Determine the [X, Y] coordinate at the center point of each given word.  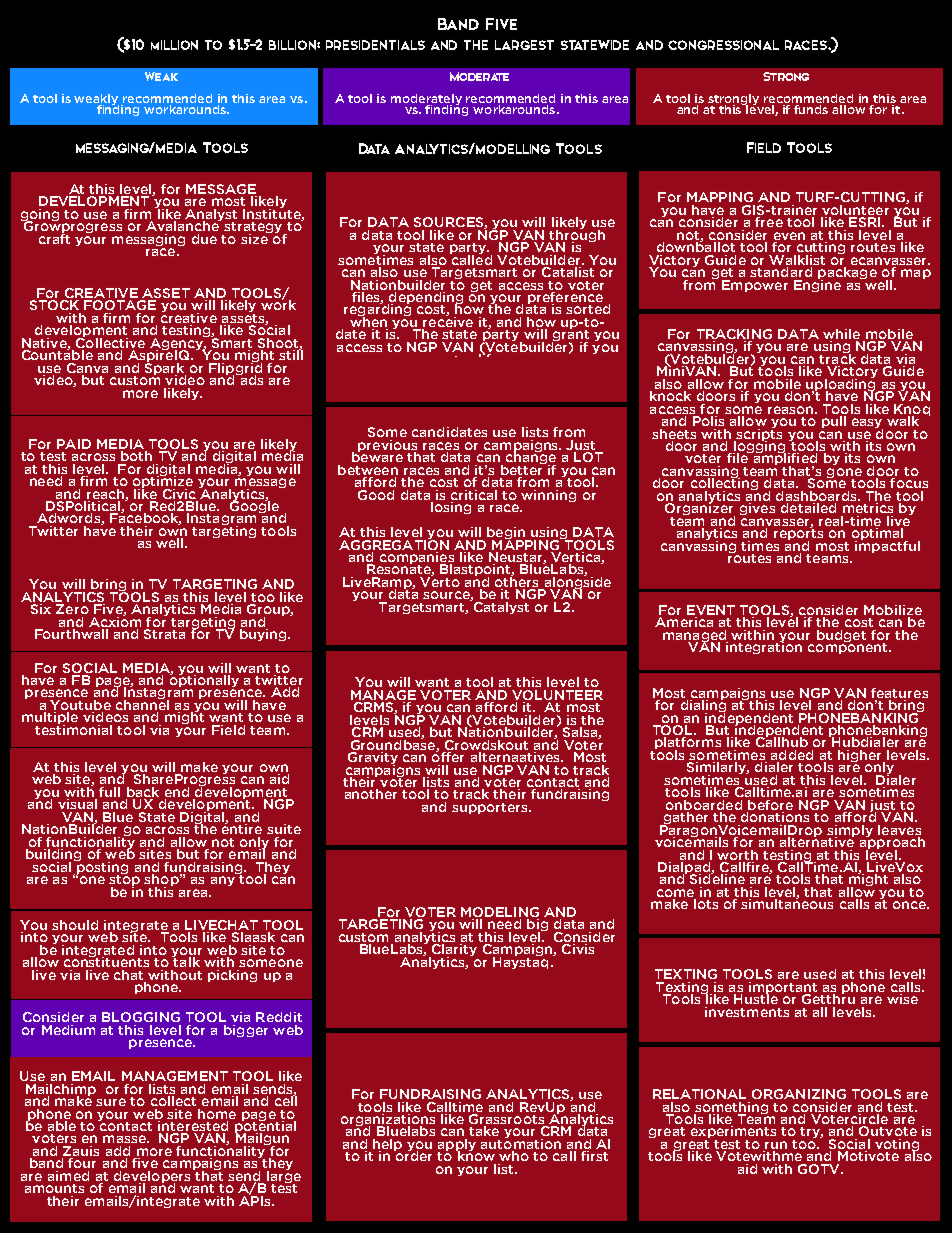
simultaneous [787, 903]
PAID [74, 444]
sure [111, 1102]
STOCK [54, 305]
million [174, 45]
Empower [755, 286]
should [75, 925]
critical [474, 495]
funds [811, 108]
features [899, 693]
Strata [164, 634]
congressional [723, 45]
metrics [868, 508]
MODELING [500, 913]
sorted [588, 309]
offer [448, 755]
